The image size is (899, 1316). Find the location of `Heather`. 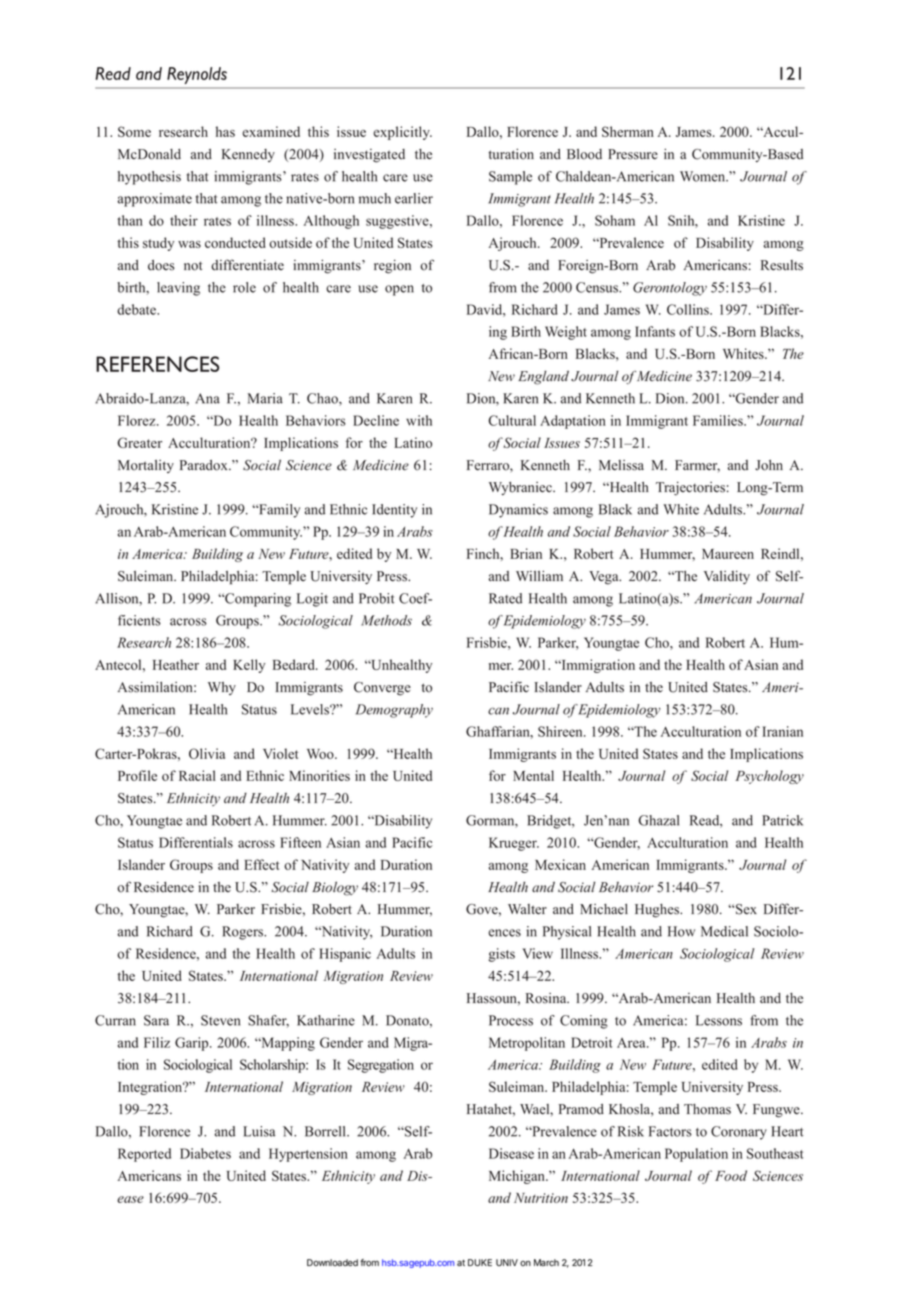

Heather is located at coordinates (176, 664).
